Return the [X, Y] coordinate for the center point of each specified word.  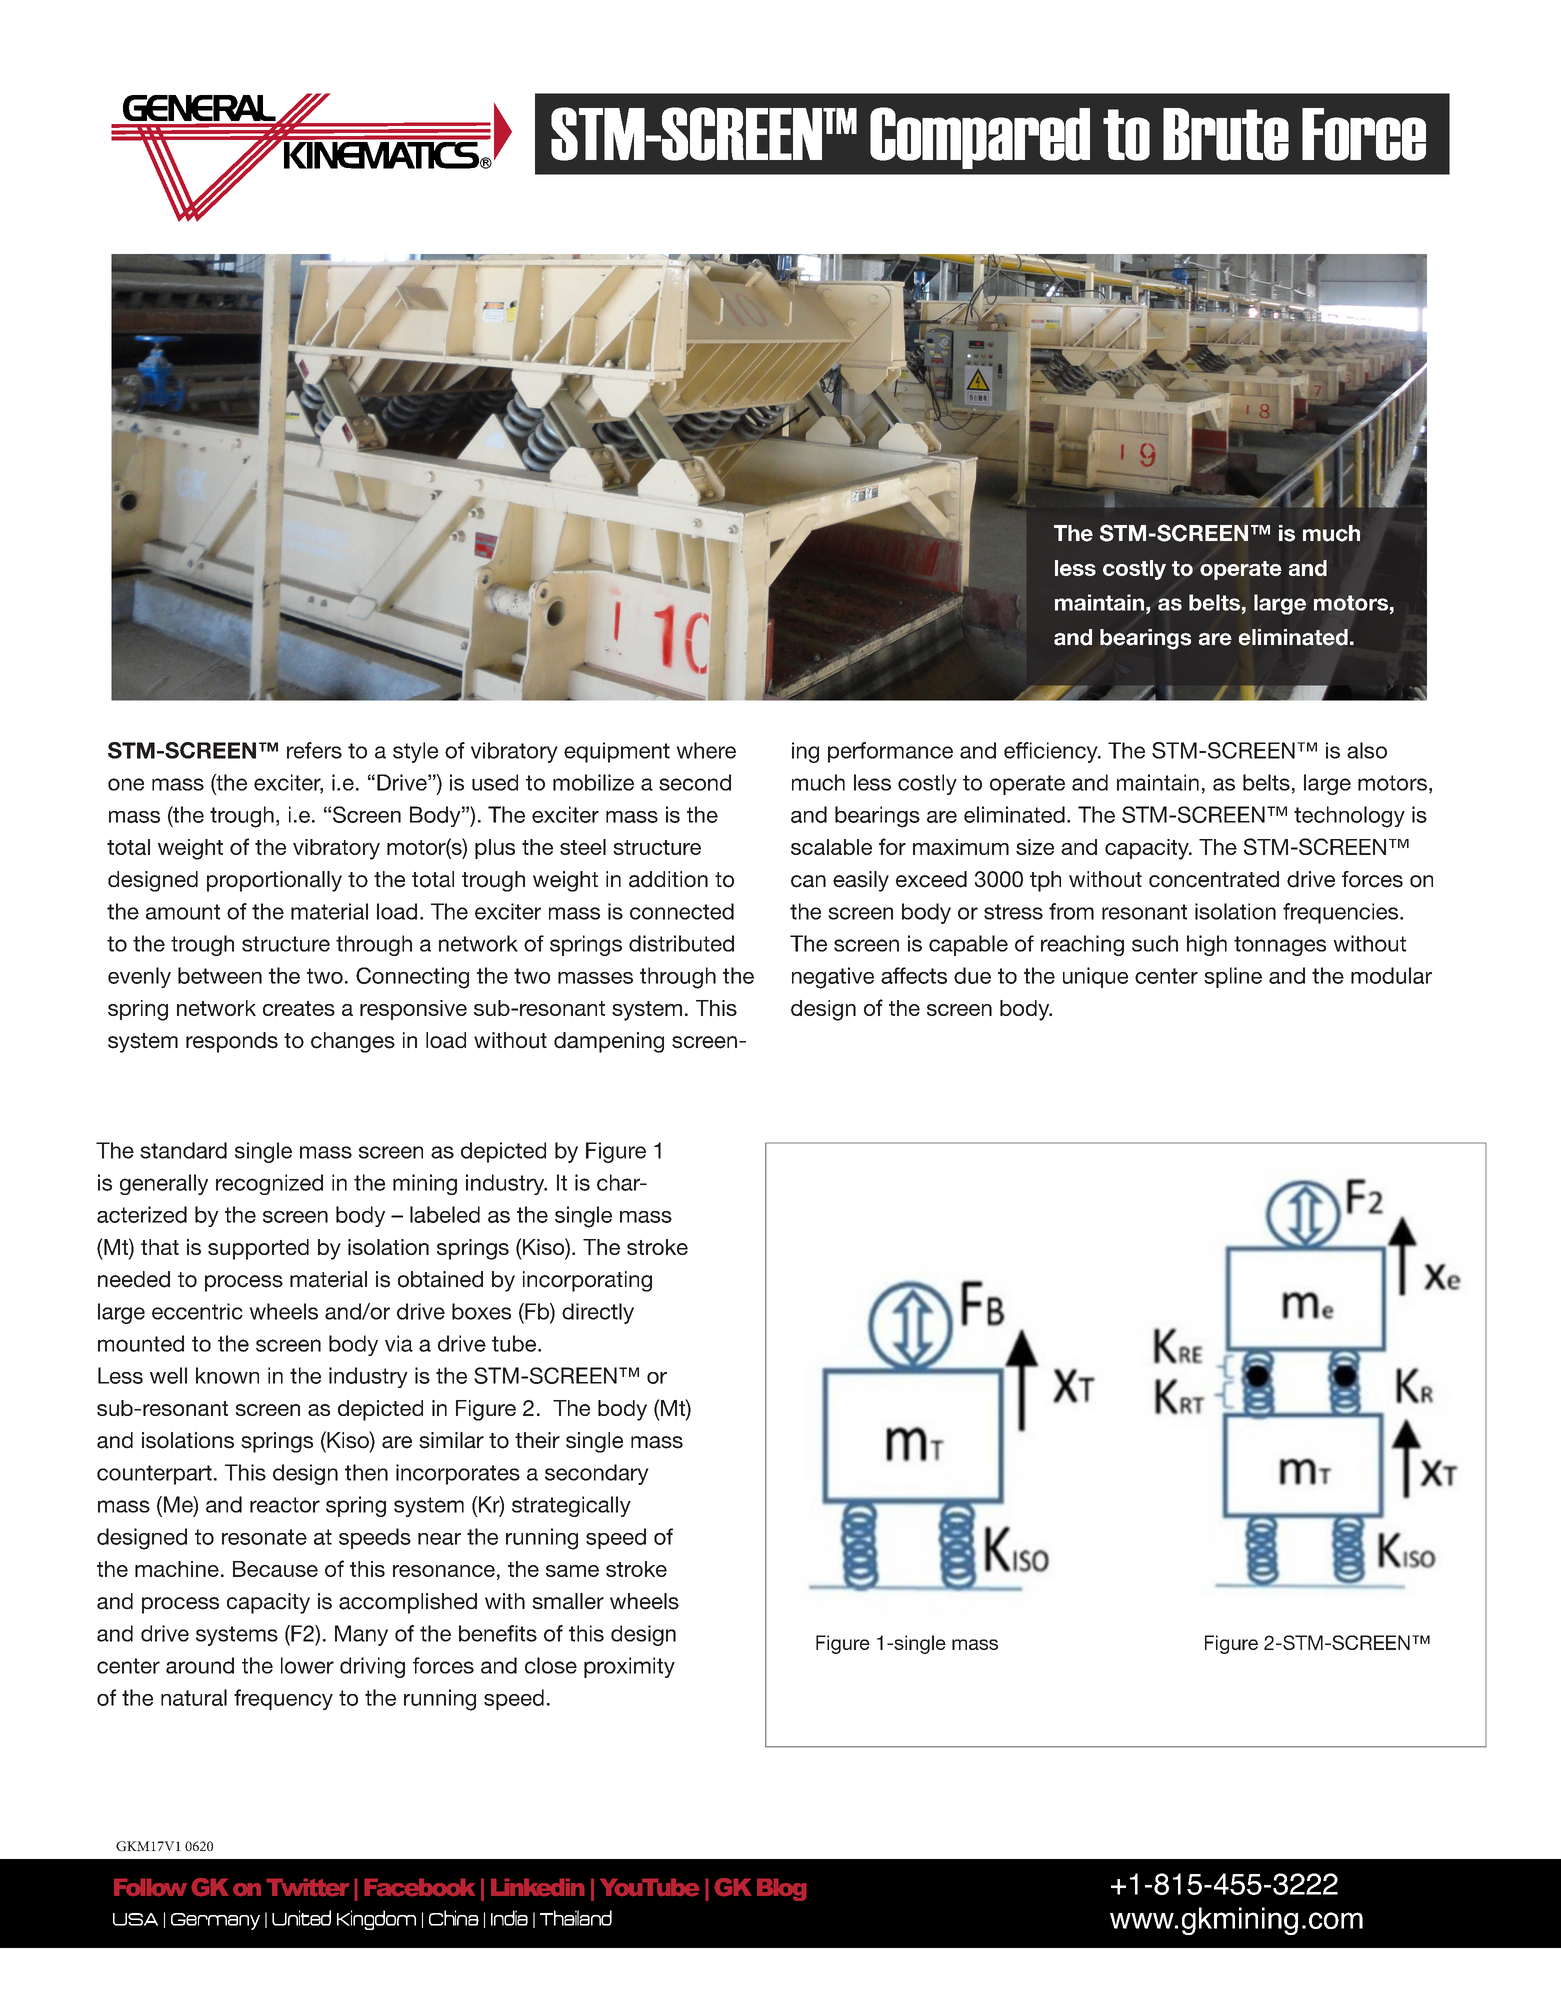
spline [1233, 977]
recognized [269, 1184]
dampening [609, 1042]
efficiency [1052, 752]
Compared [980, 138]
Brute [1226, 134]
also [1367, 750]
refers [314, 750]
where [706, 750]
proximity [629, 1667]
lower [307, 1665]
